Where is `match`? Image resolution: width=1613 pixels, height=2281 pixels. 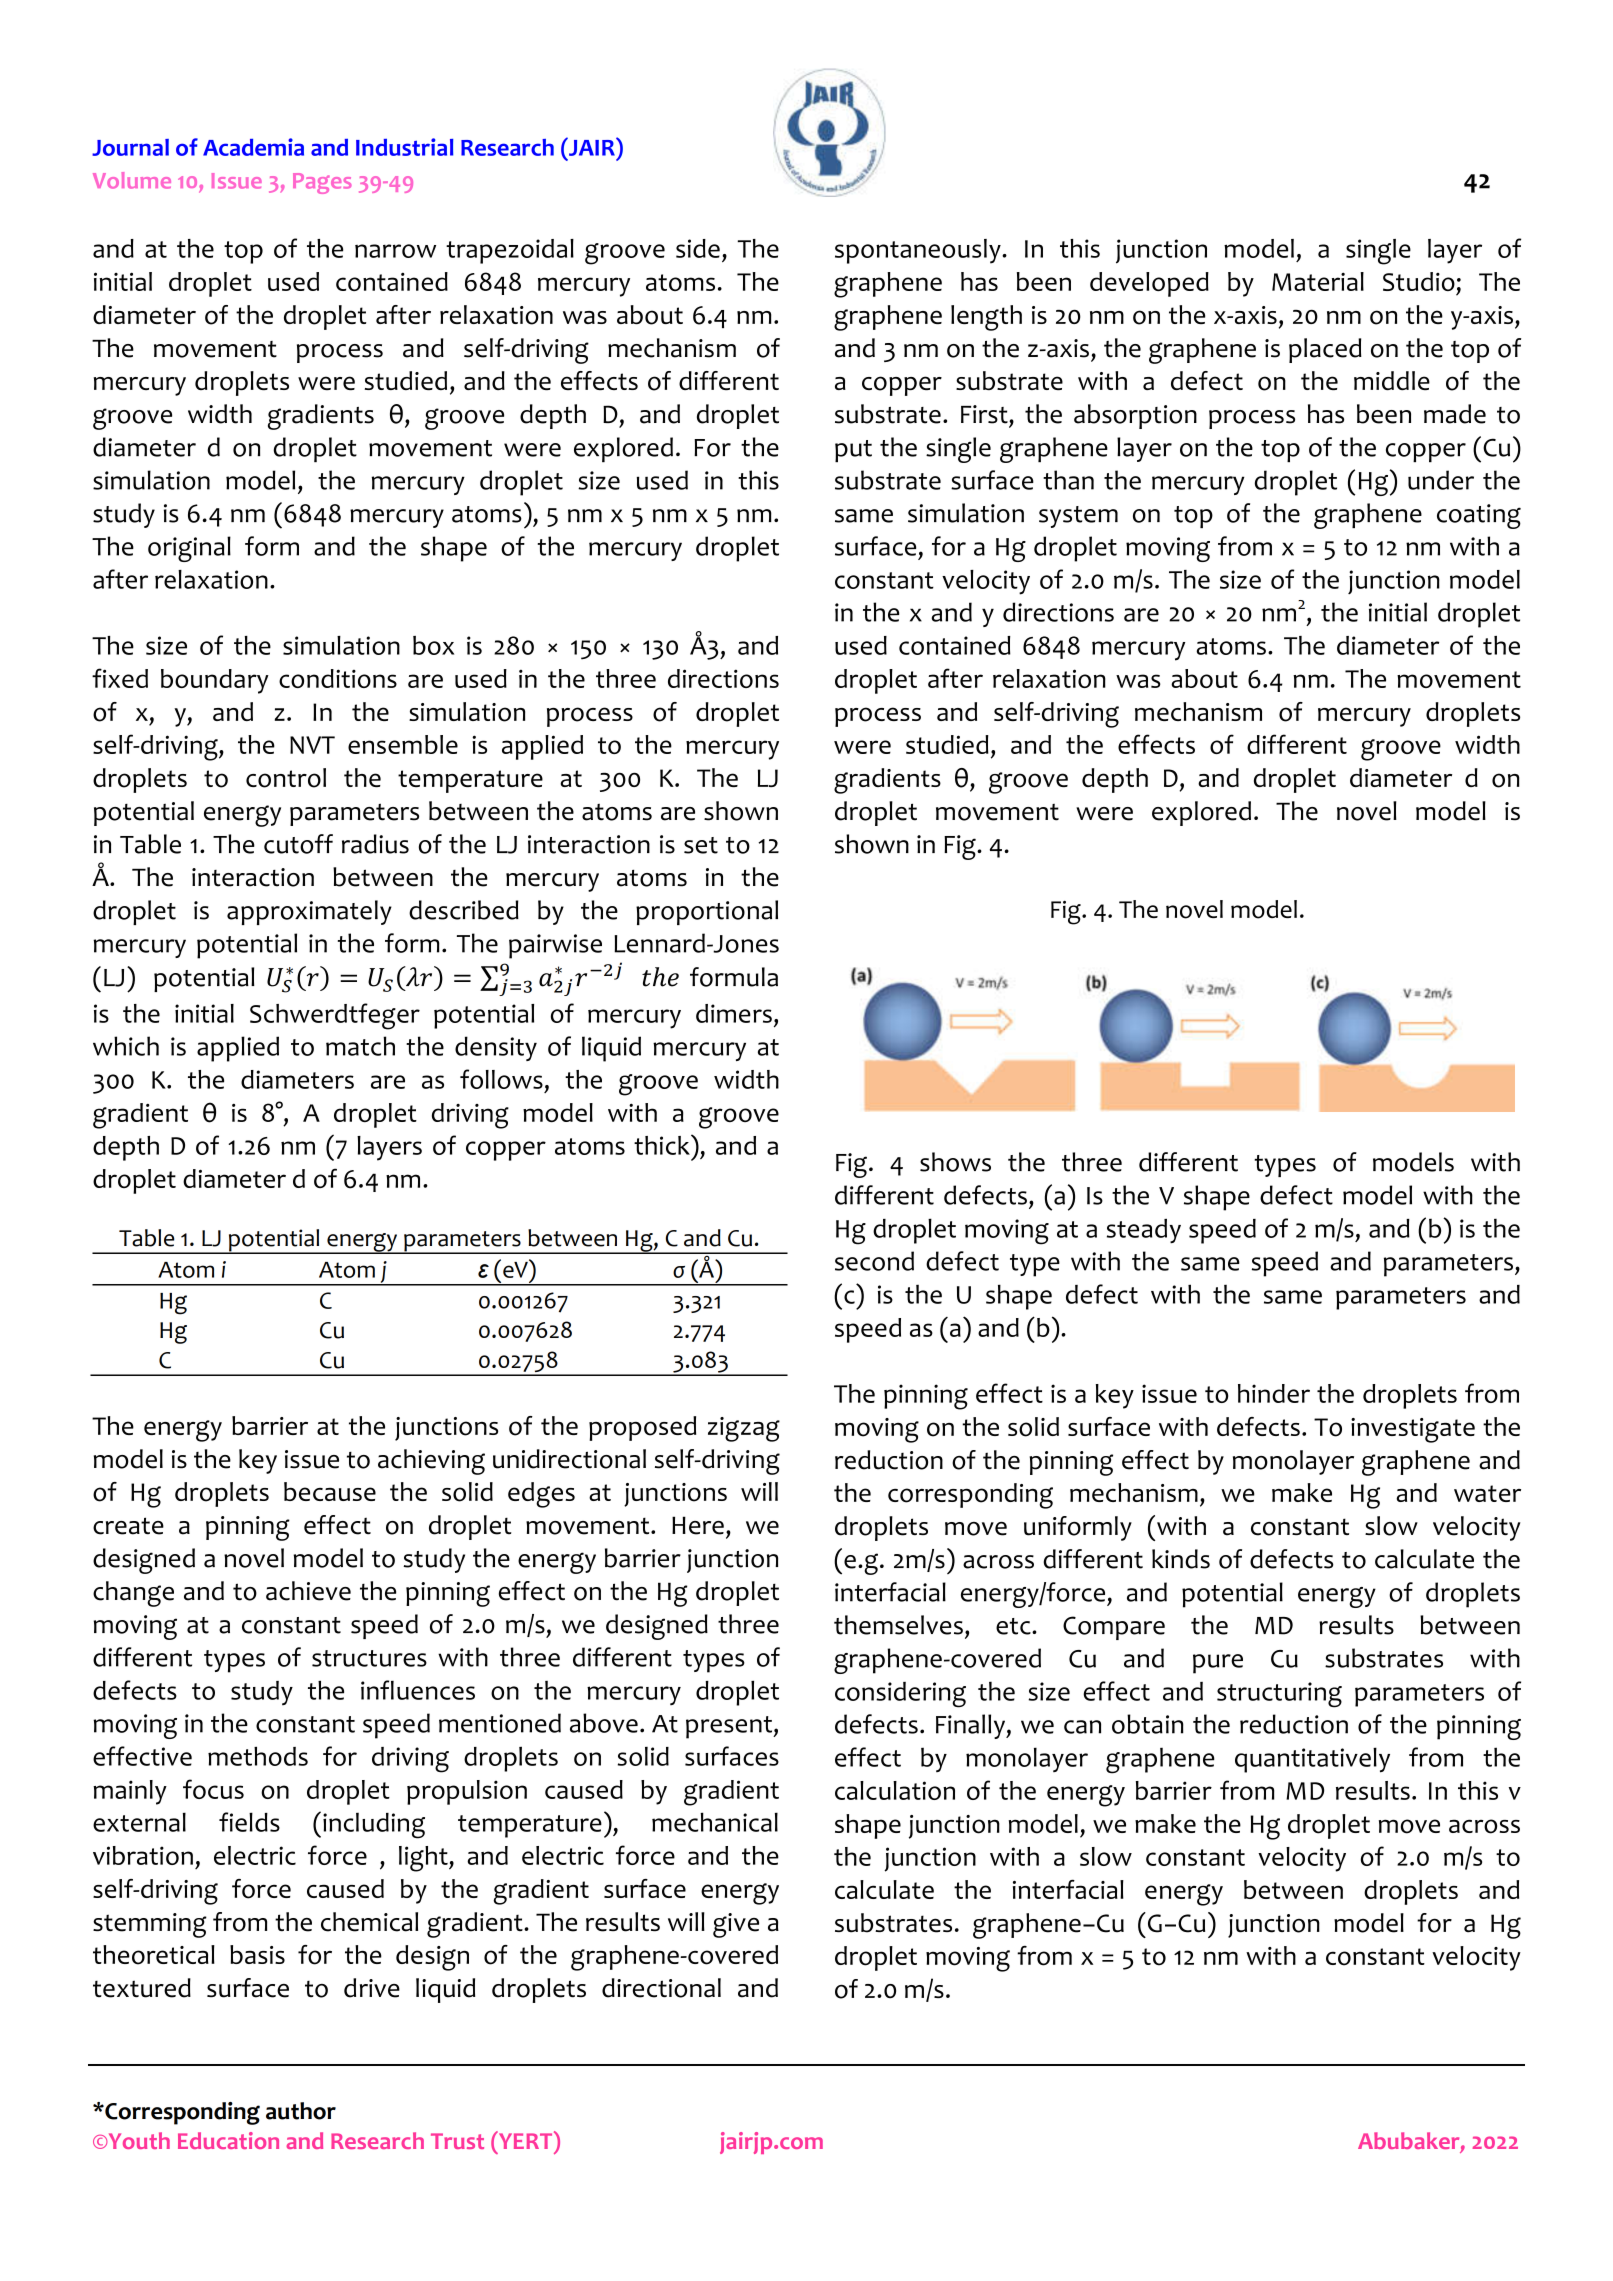 match is located at coordinates (360, 1046).
